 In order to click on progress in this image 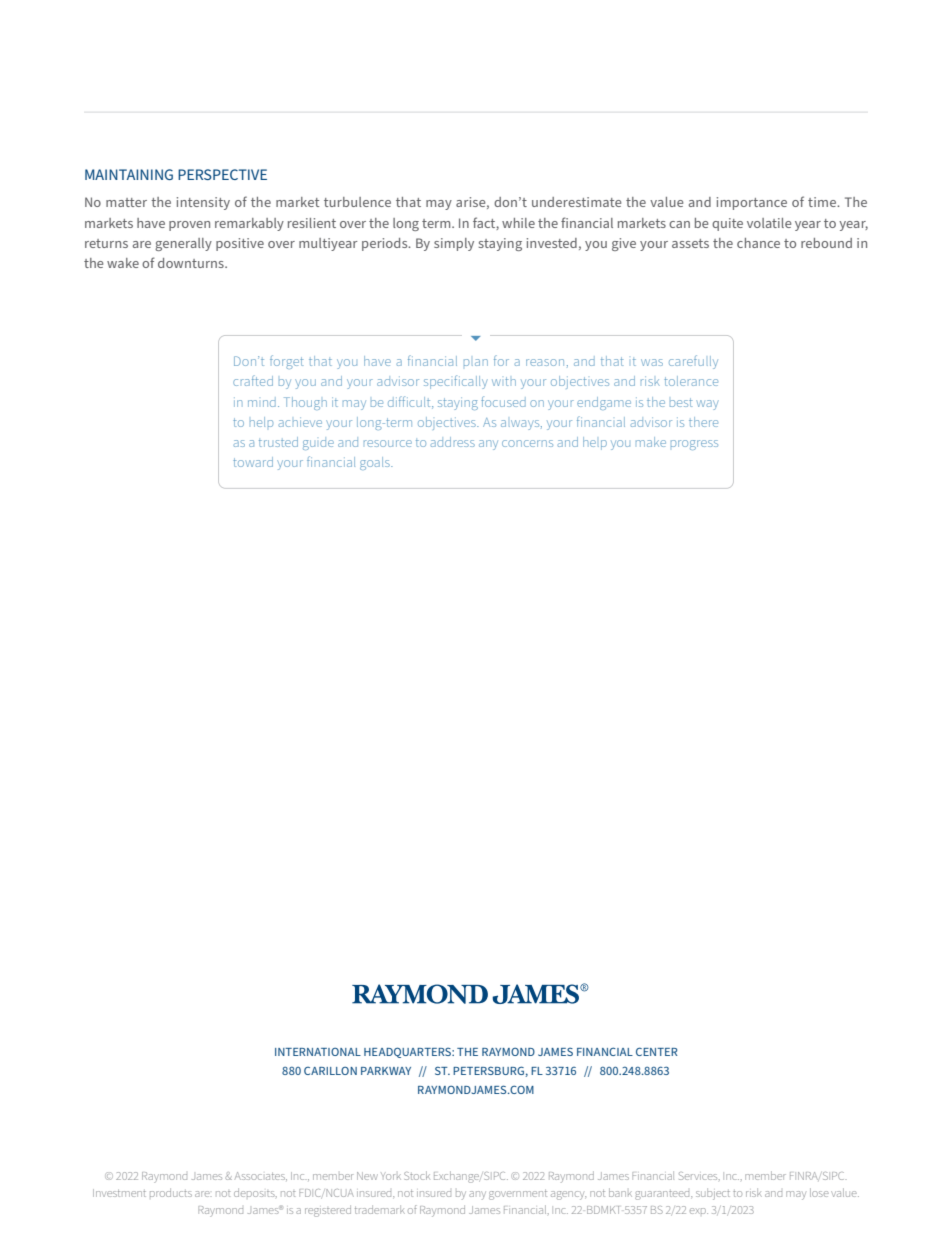, I will do `click(694, 445)`.
